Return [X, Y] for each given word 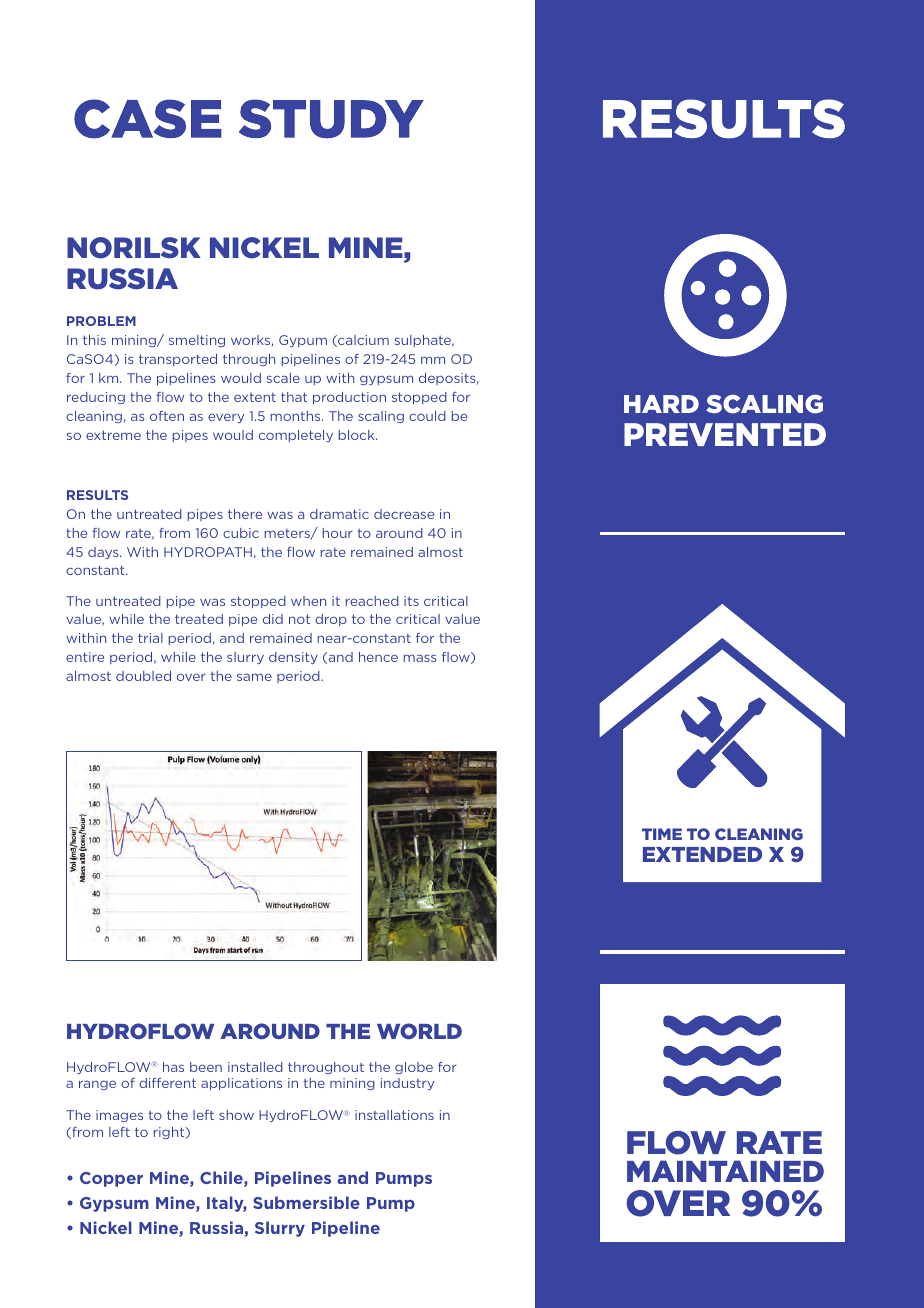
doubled [143, 676]
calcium [362, 341]
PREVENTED [725, 434]
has [173, 1067]
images [119, 1116]
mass [420, 658]
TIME [662, 834]
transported [178, 360]
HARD [661, 404]
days [104, 553]
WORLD [419, 1031]
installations [394, 1115]
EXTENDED [702, 854]
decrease [404, 514]
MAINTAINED [725, 1171]
